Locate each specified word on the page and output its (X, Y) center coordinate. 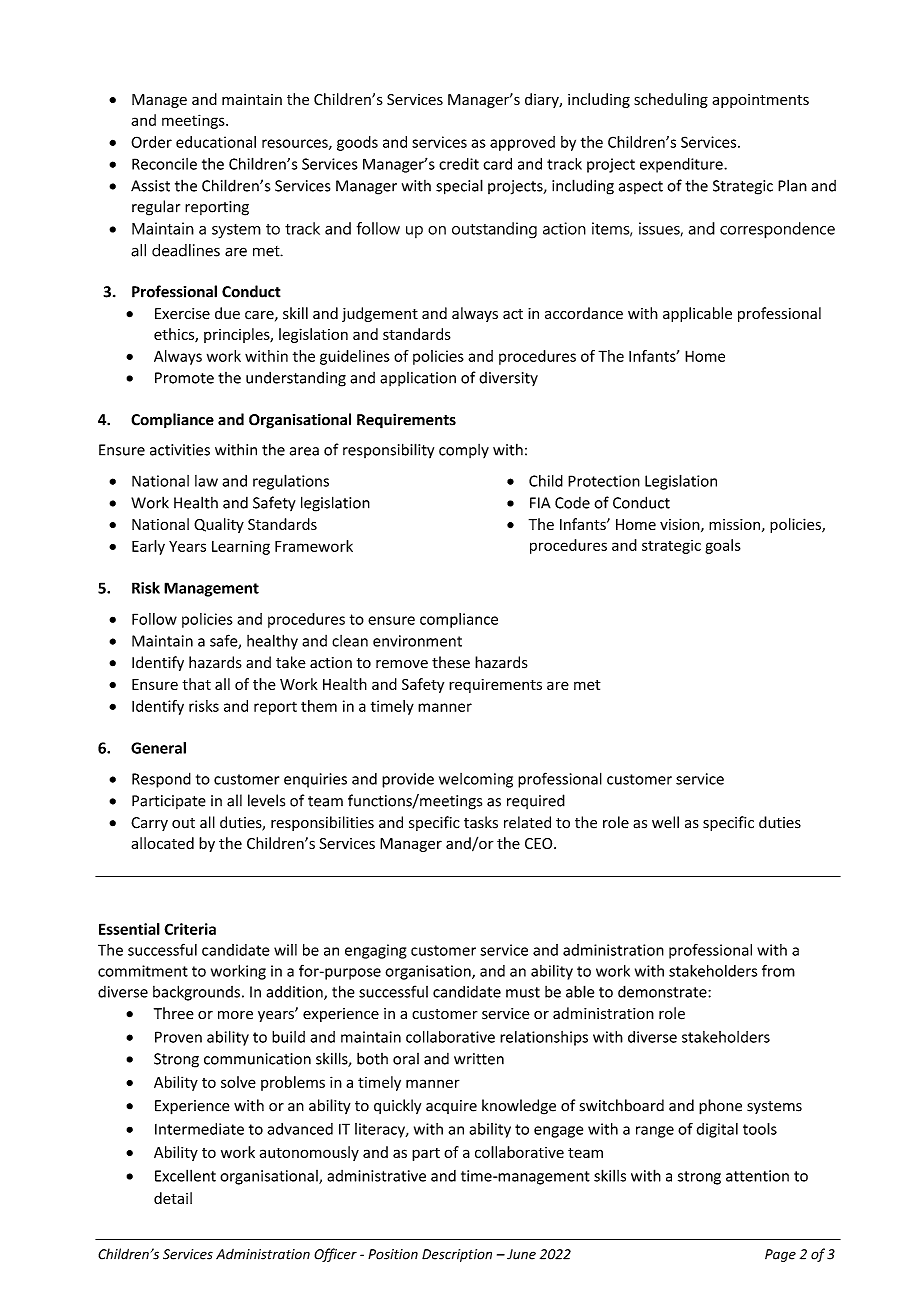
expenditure (682, 165)
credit (459, 164)
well (665, 822)
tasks (481, 822)
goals (723, 546)
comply (464, 451)
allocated (162, 843)
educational (216, 142)
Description (457, 1255)
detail (173, 1198)
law (206, 481)
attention (757, 1176)
